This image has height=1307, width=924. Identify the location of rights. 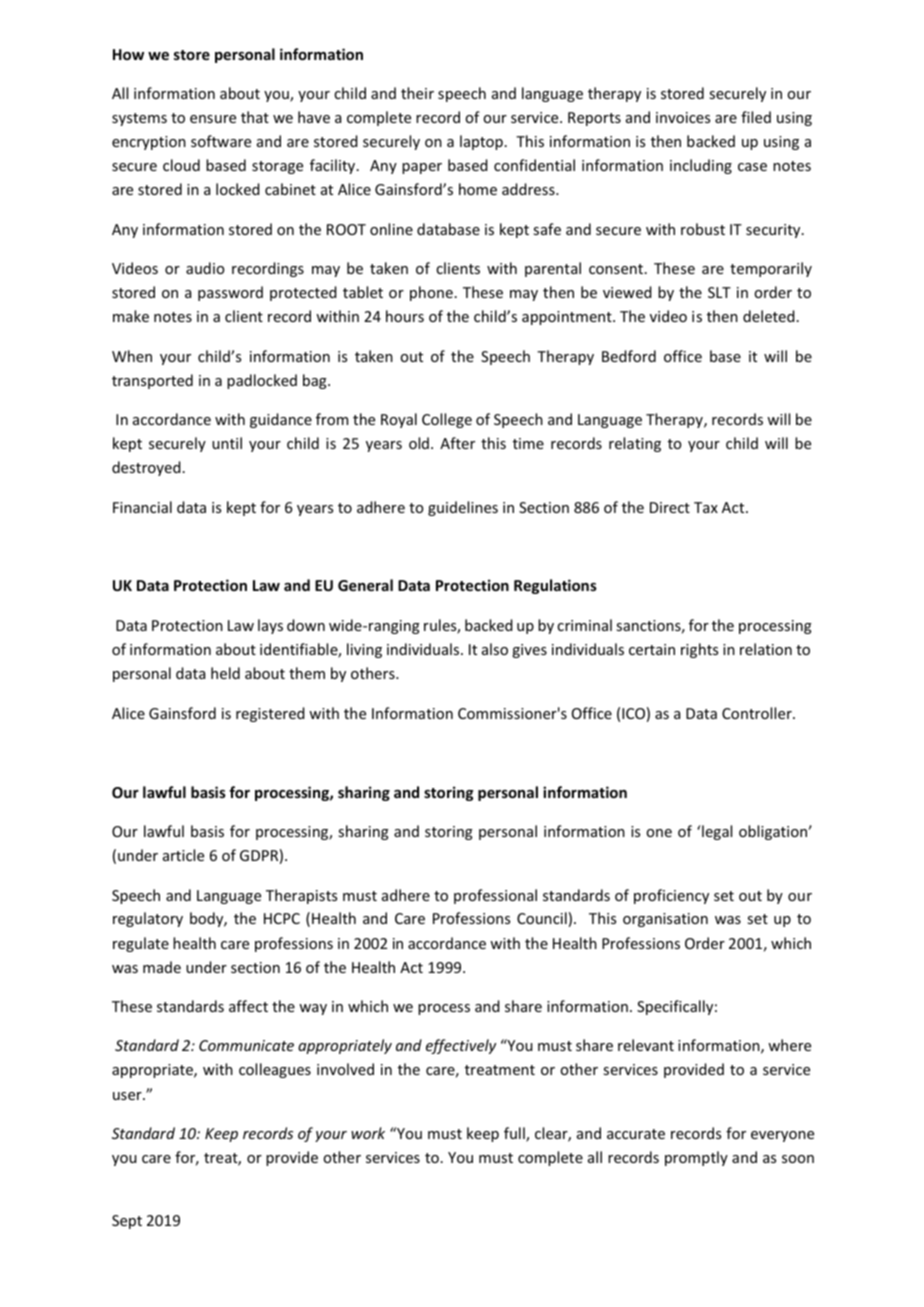
(699, 650).
